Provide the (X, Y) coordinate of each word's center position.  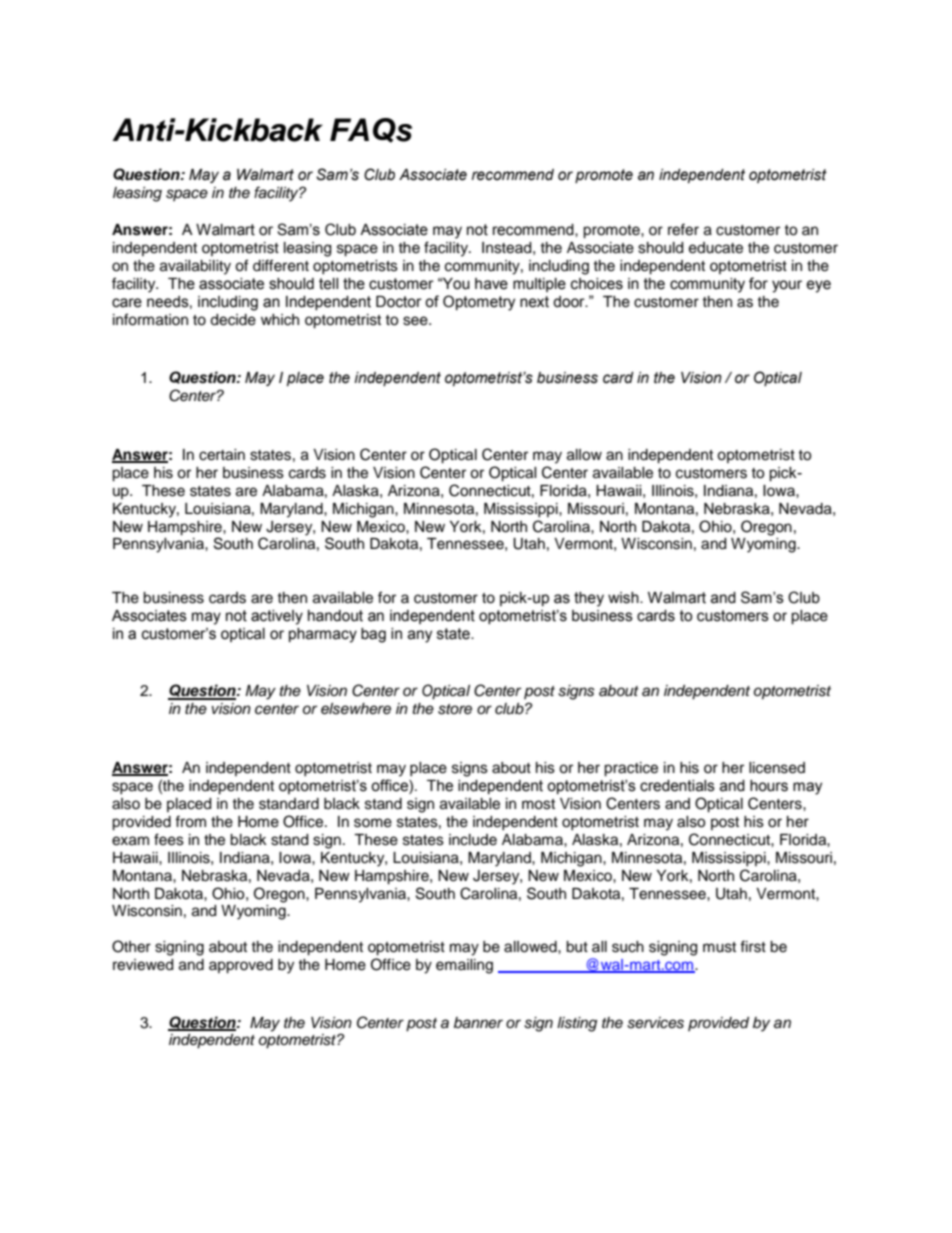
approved (241, 966)
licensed (777, 768)
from (190, 821)
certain (222, 455)
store (455, 709)
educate (716, 248)
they (589, 599)
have (491, 284)
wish (624, 598)
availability (195, 267)
